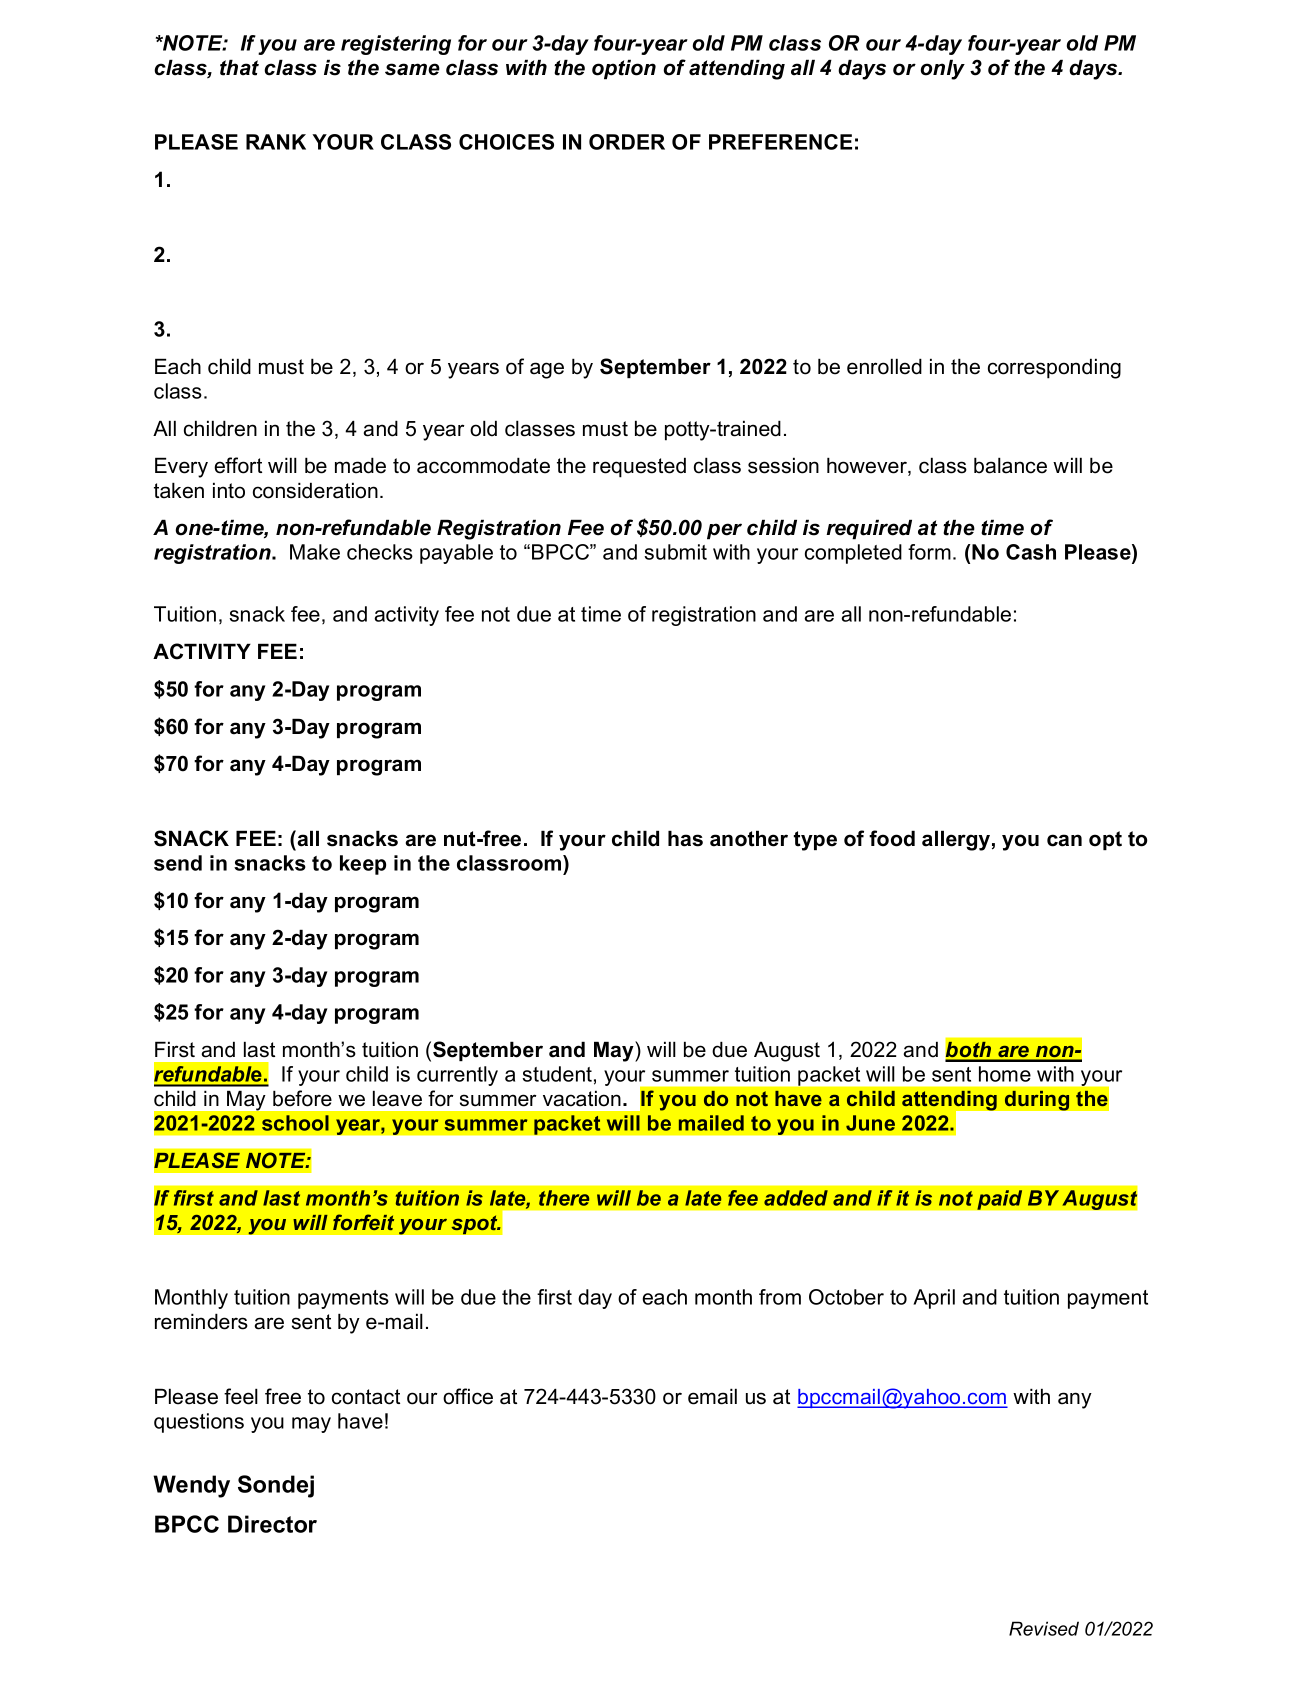 This screenshot has height=1691, width=1307. What do you see at coordinates (1044, 1628) in the screenshot?
I see `Revised` at bounding box center [1044, 1628].
